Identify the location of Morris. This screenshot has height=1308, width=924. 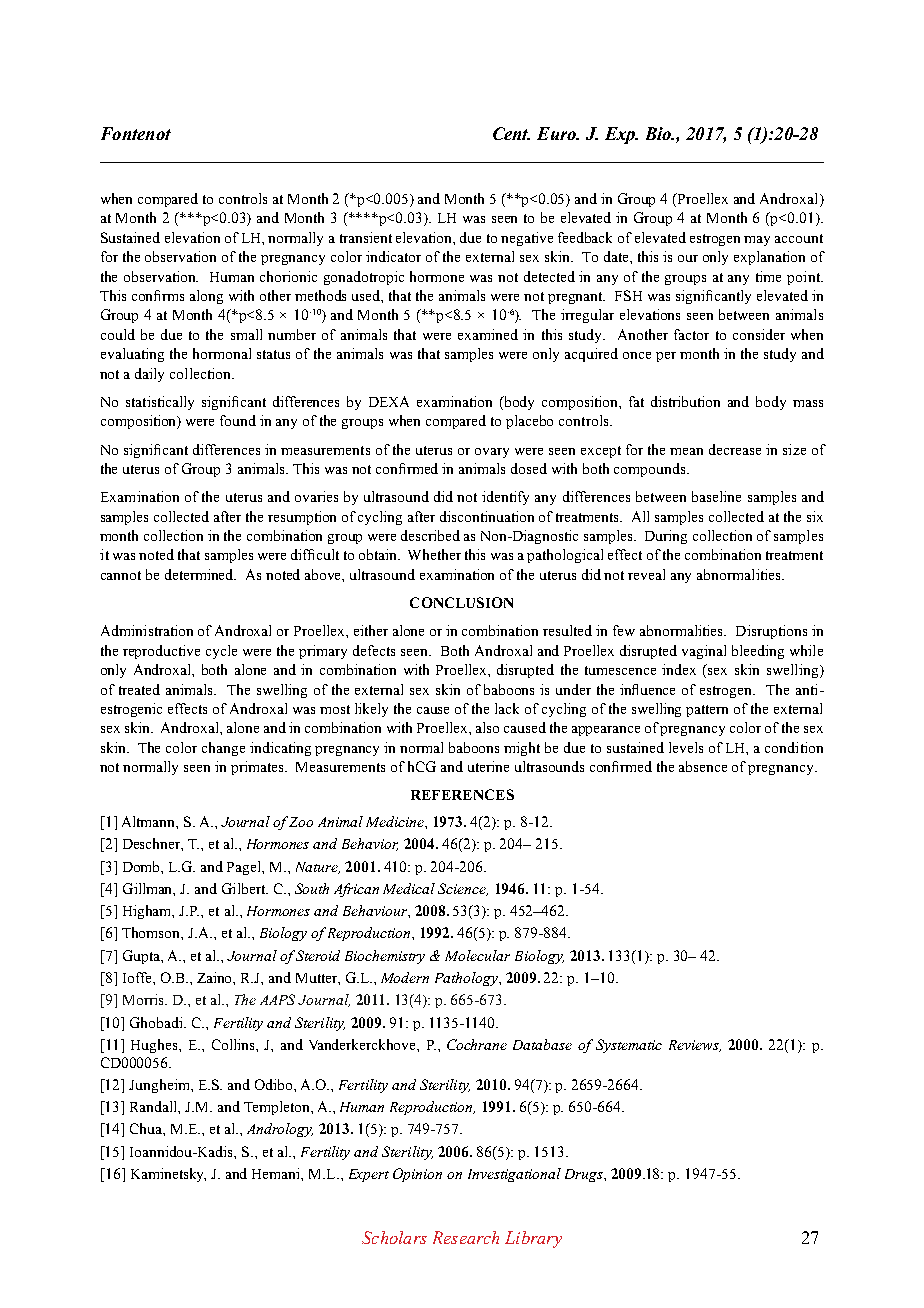
(144, 999).
